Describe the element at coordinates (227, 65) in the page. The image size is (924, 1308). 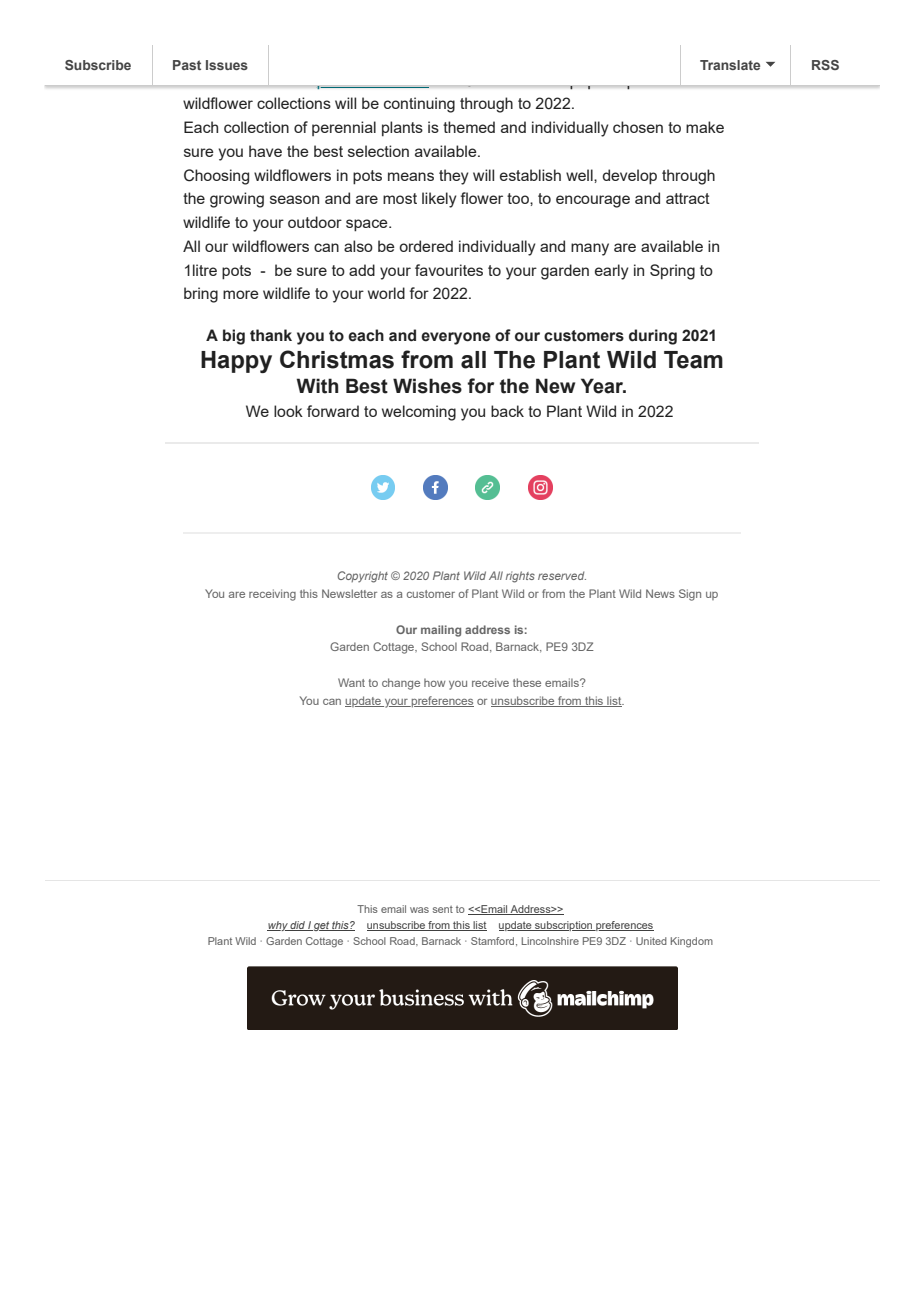
I see `Issues` at that location.
